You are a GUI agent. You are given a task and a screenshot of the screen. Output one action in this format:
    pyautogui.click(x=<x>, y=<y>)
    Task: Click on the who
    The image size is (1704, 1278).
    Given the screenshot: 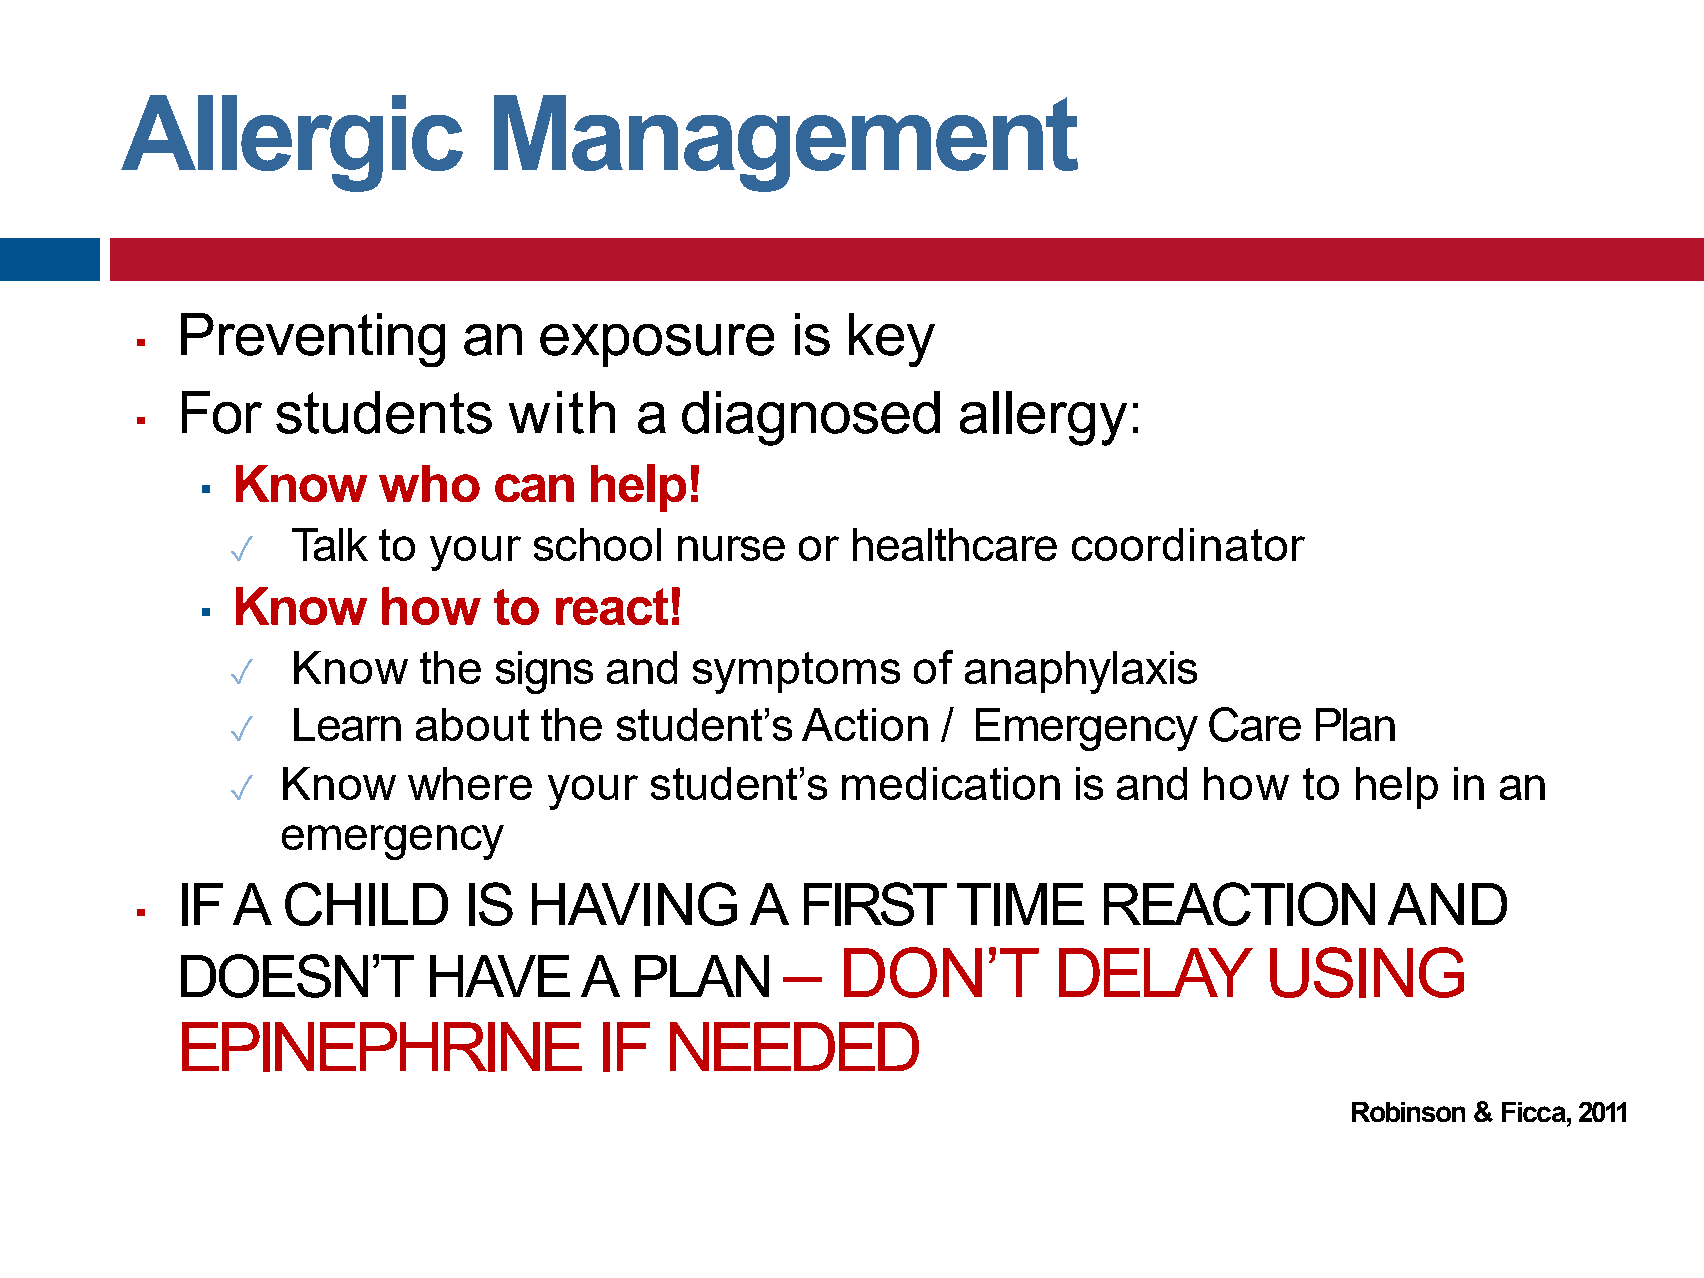 What is the action you would take?
    pyautogui.click(x=429, y=483)
